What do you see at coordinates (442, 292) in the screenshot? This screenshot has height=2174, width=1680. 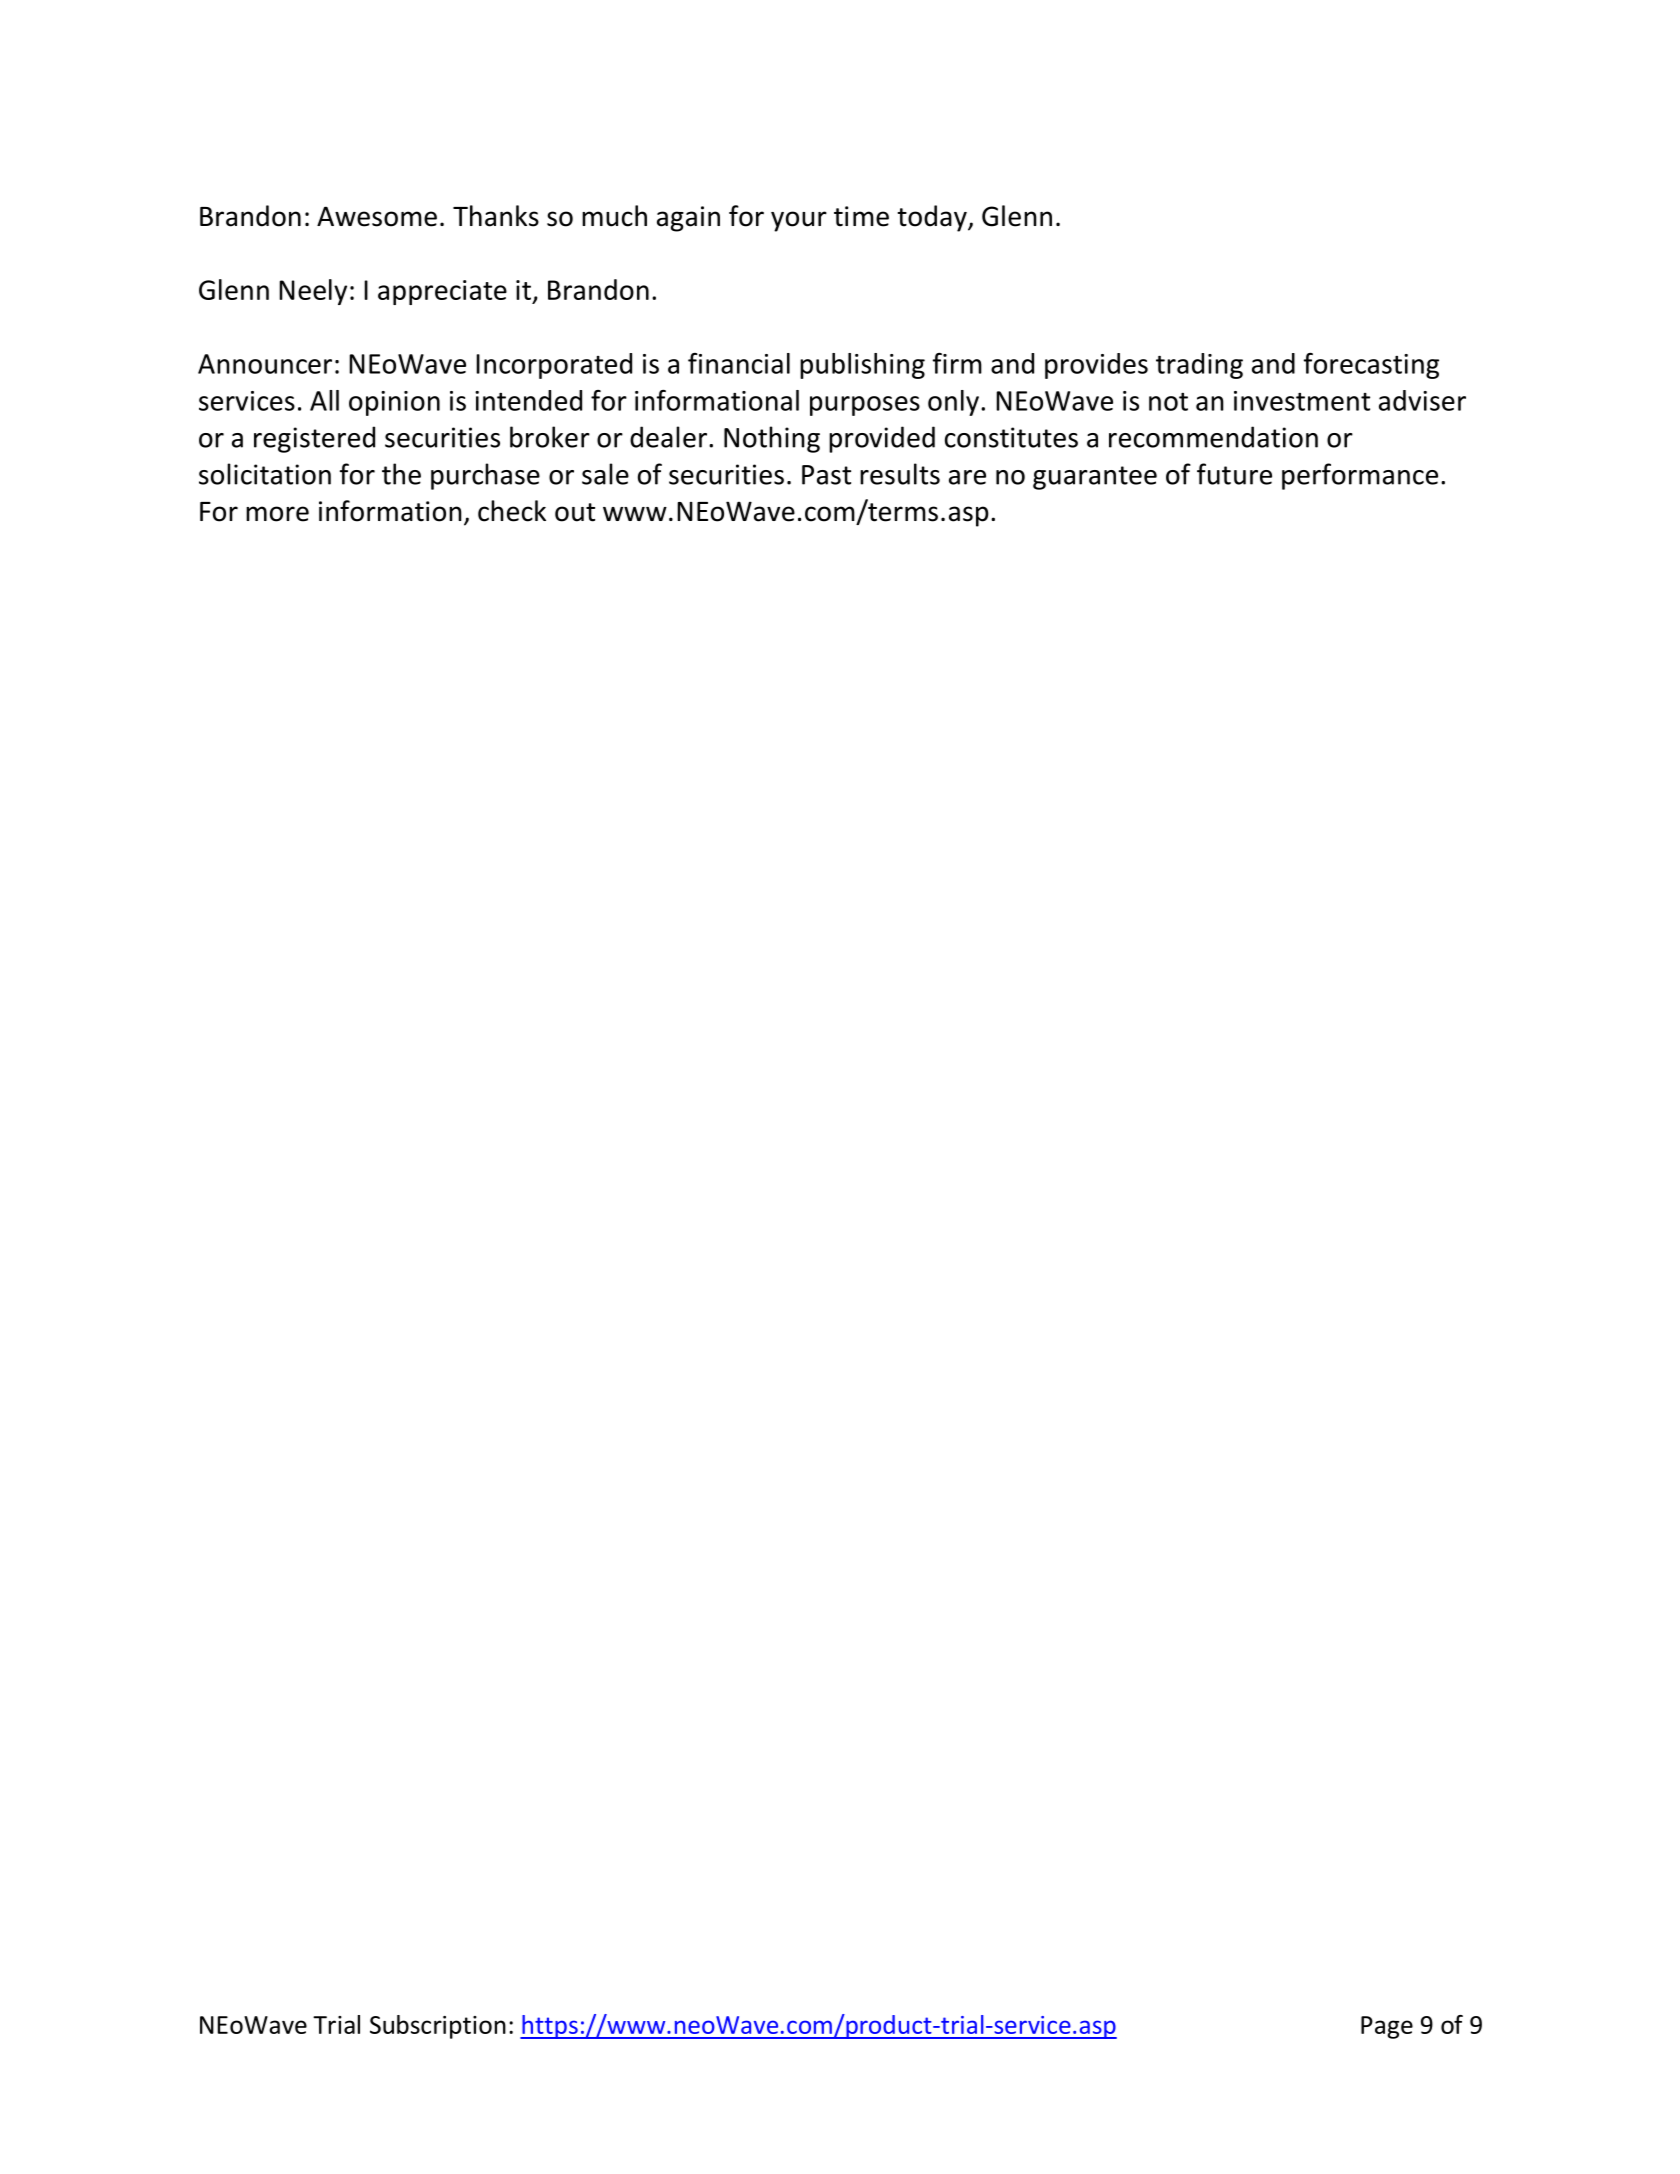 I see `appreciate` at bounding box center [442, 292].
